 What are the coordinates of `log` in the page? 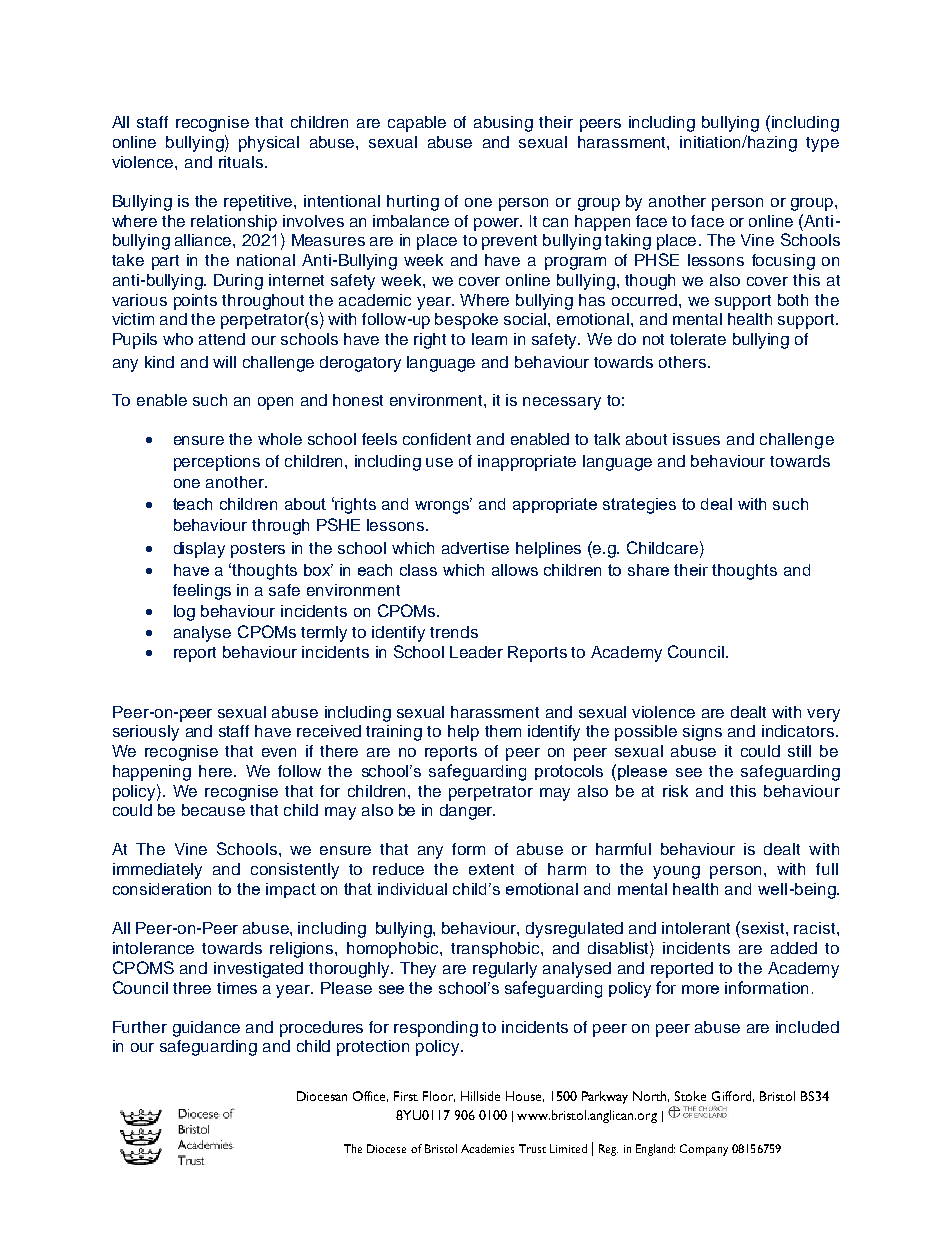 It's located at (184, 613).
